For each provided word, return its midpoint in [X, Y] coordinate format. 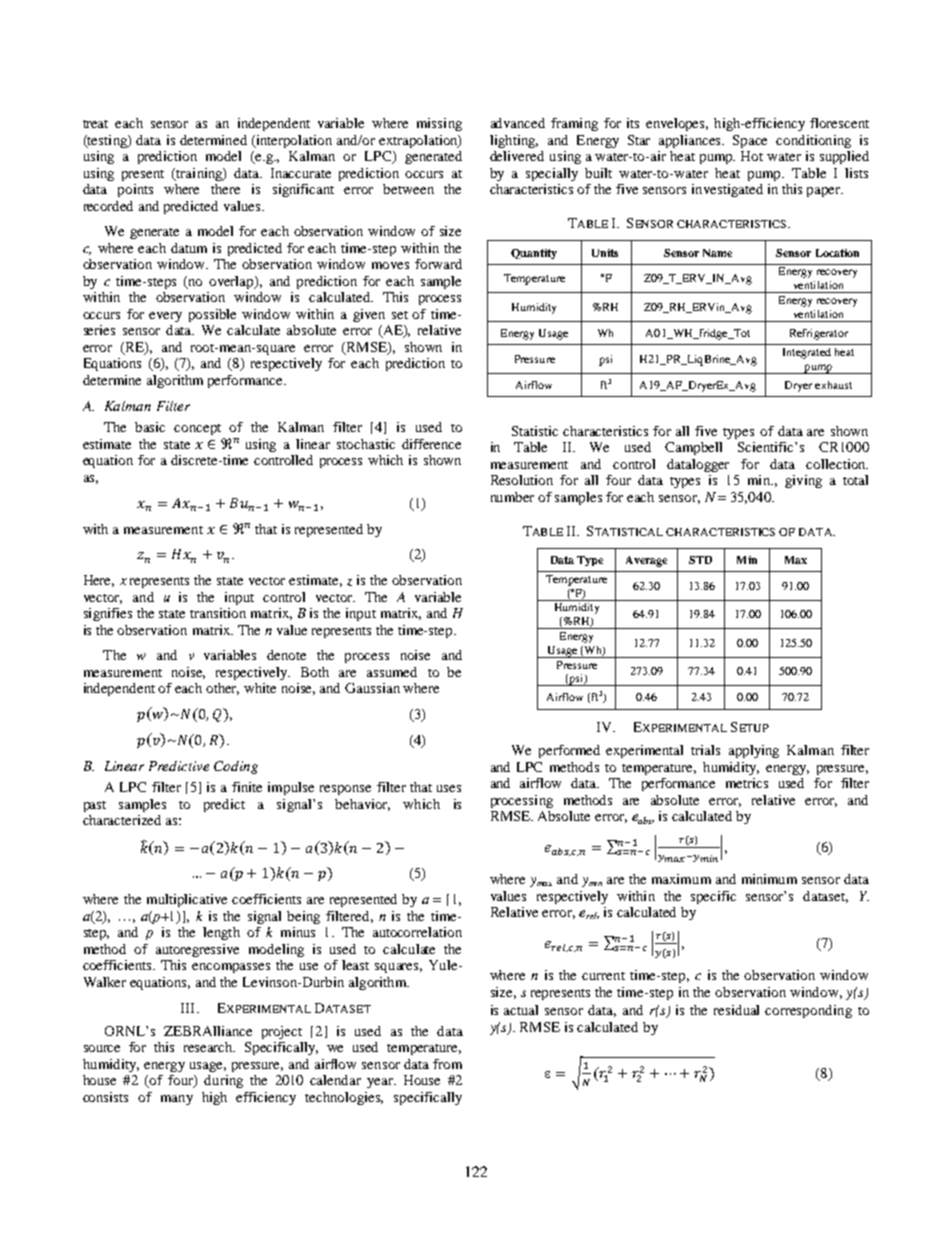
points [135, 190]
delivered [517, 156]
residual [736, 1010]
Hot [752, 156]
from [447, 1064]
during [223, 1081]
